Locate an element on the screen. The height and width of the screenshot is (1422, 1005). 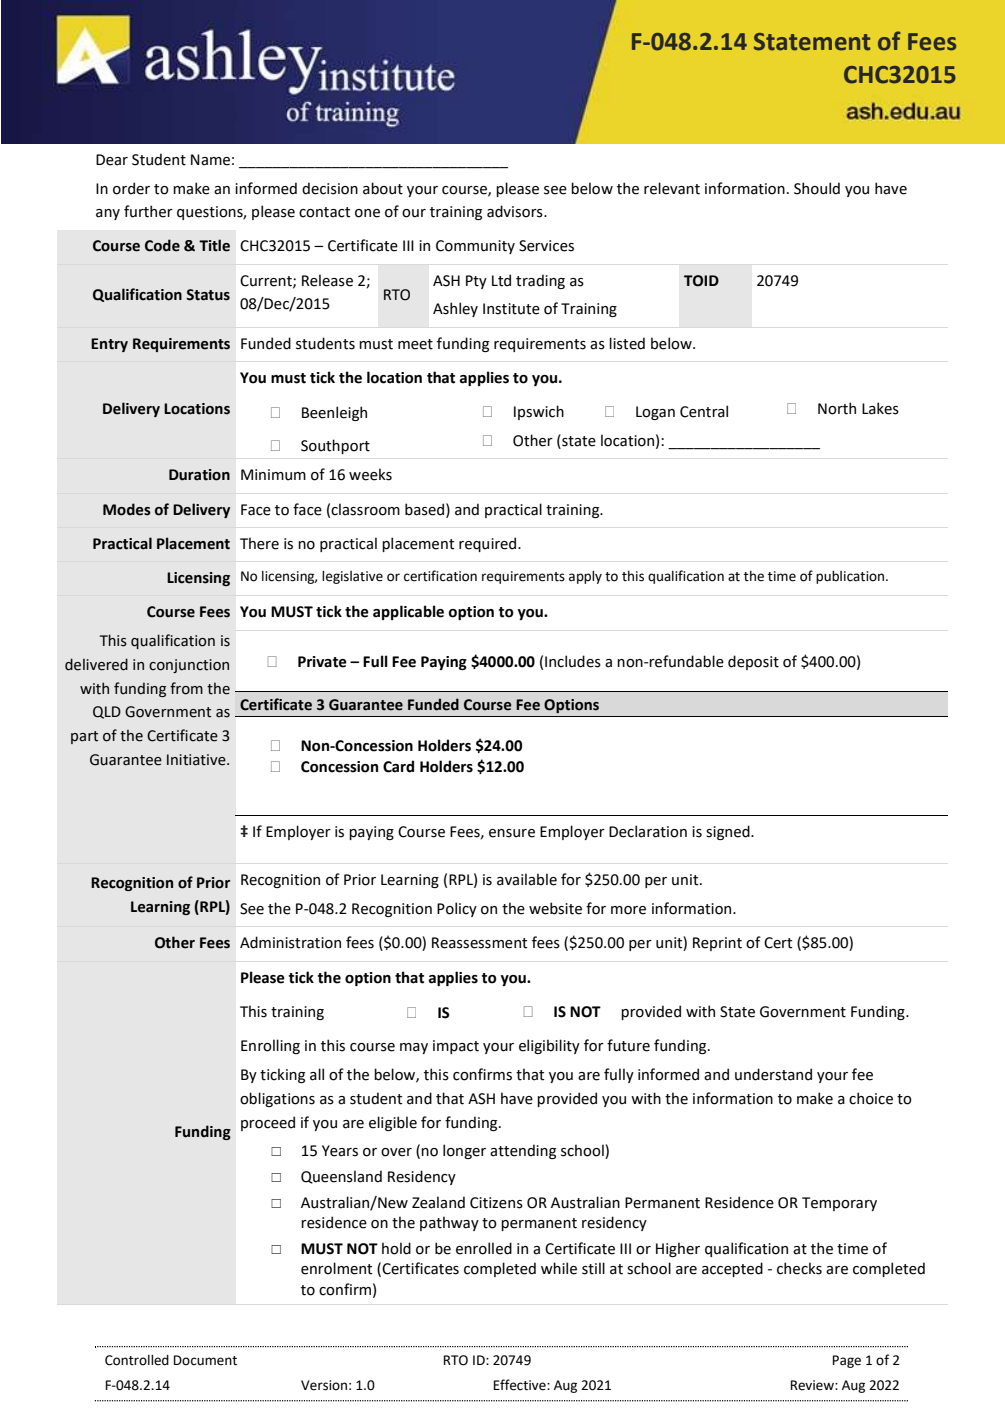
further is located at coordinates (148, 211).
